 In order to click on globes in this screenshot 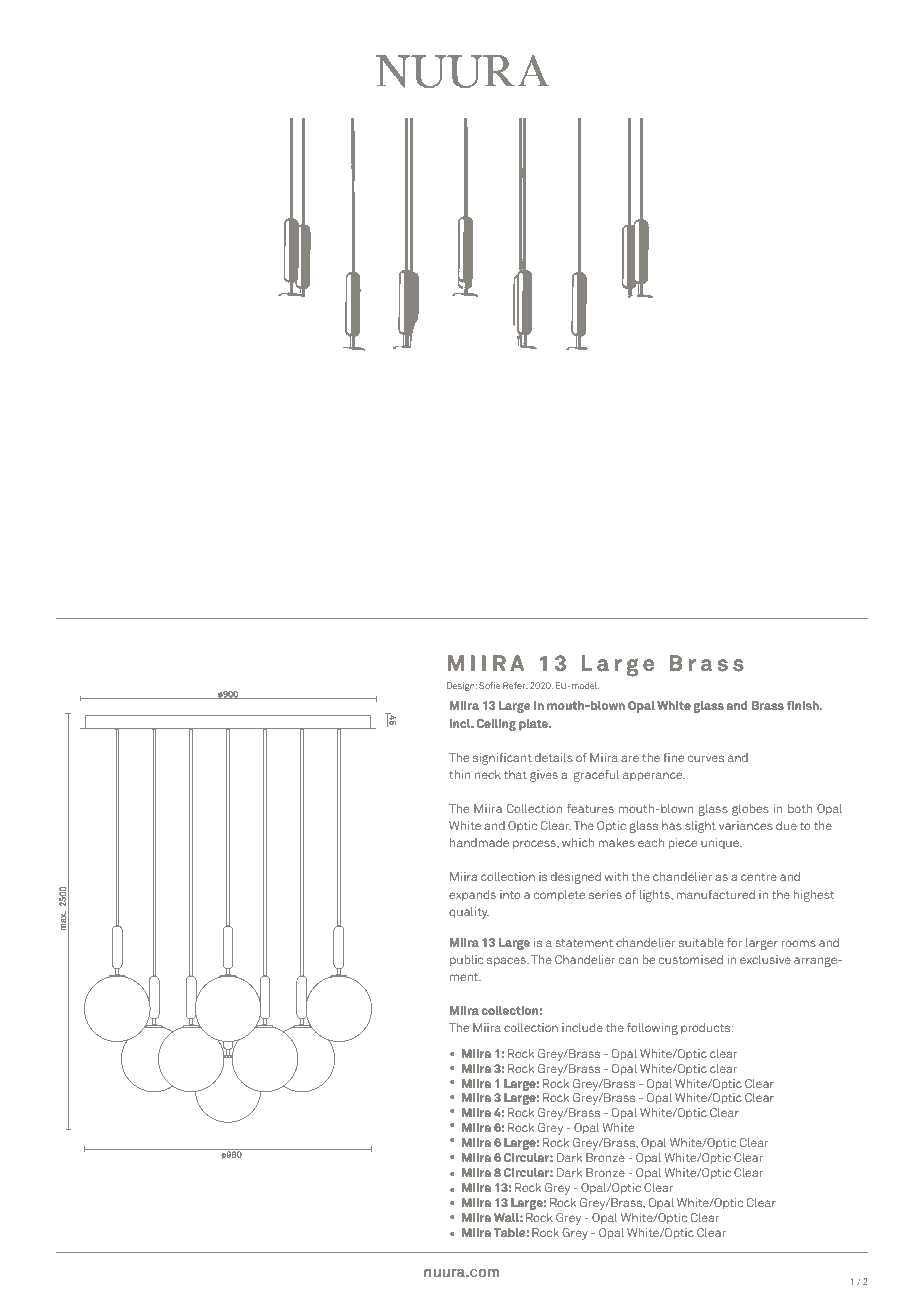, I will do `click(750, 810)`.
